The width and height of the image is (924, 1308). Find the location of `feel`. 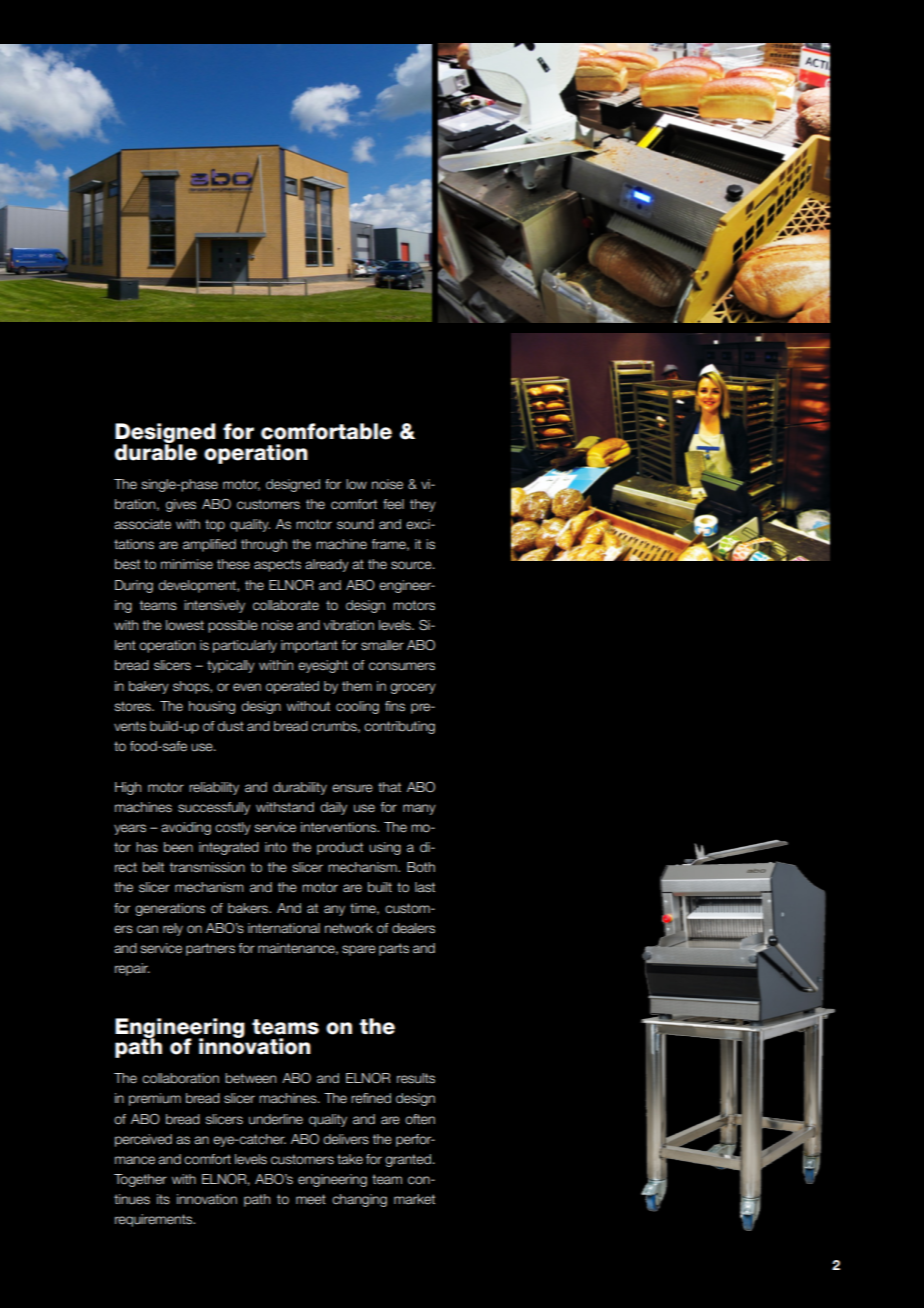

feel is located at coordinates (393, 504).
